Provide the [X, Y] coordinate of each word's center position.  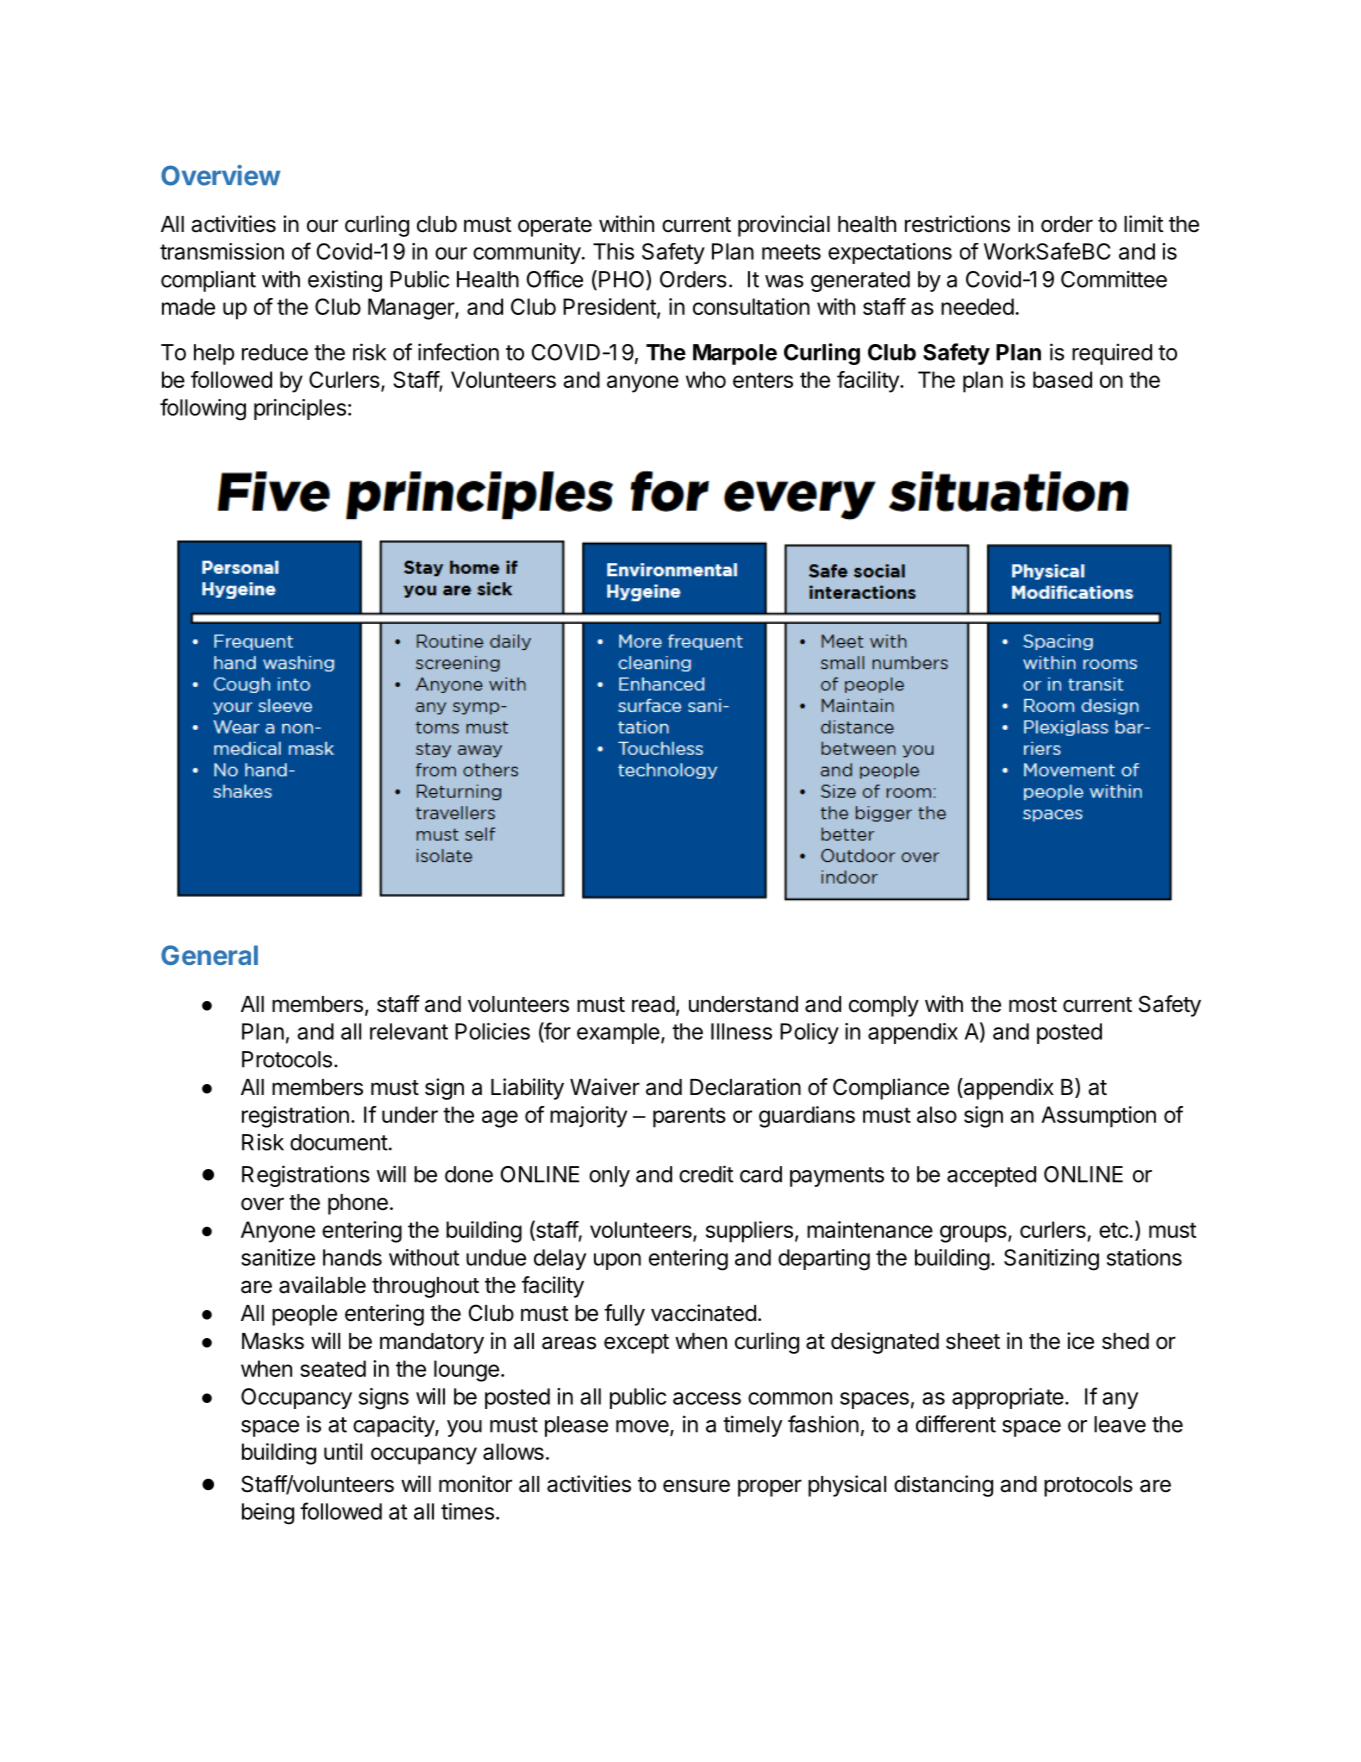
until [343, 1451]
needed [977, 306]
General [209, 955]
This [613, 251]
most [1033, 1005]
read [653, 1004]
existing [345, 281]
